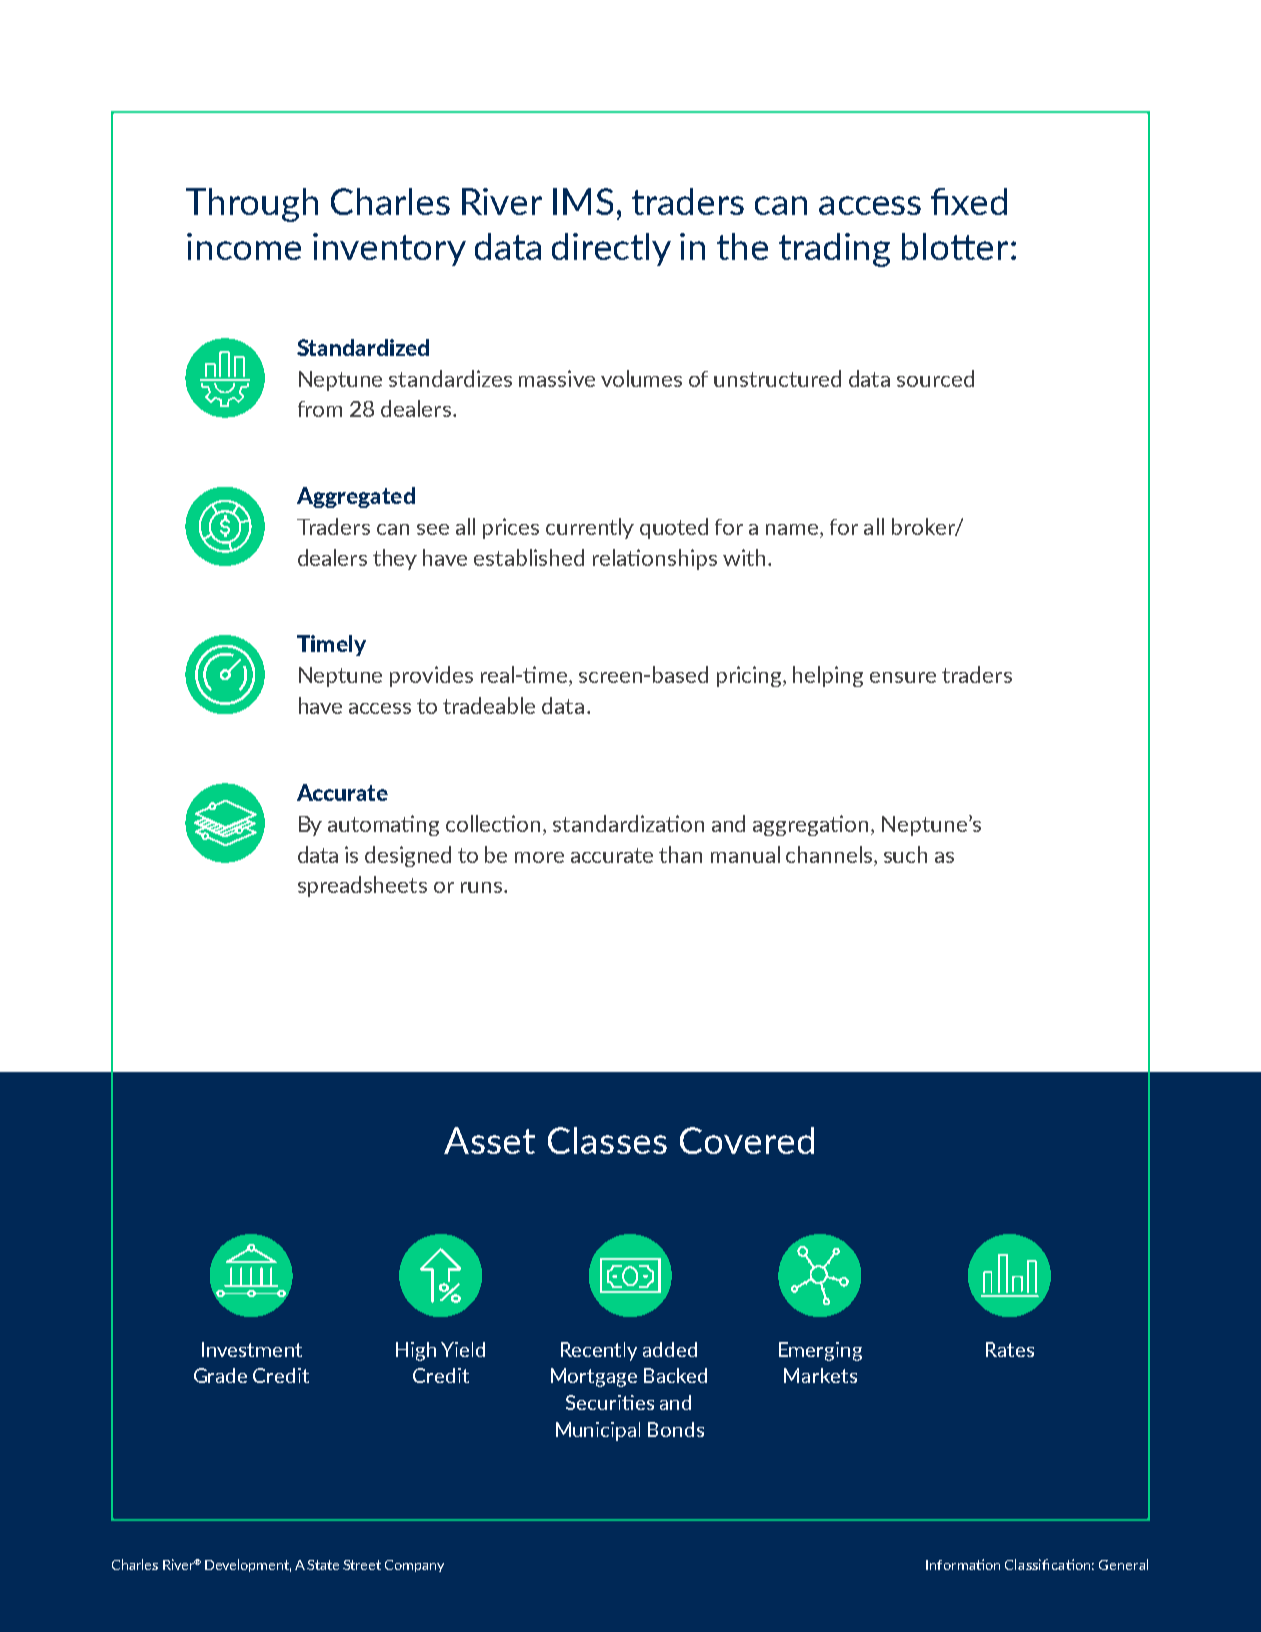 The height and width of the screenshot is (1632, 1261). I want to click on Classes, so click(607, 1140).
